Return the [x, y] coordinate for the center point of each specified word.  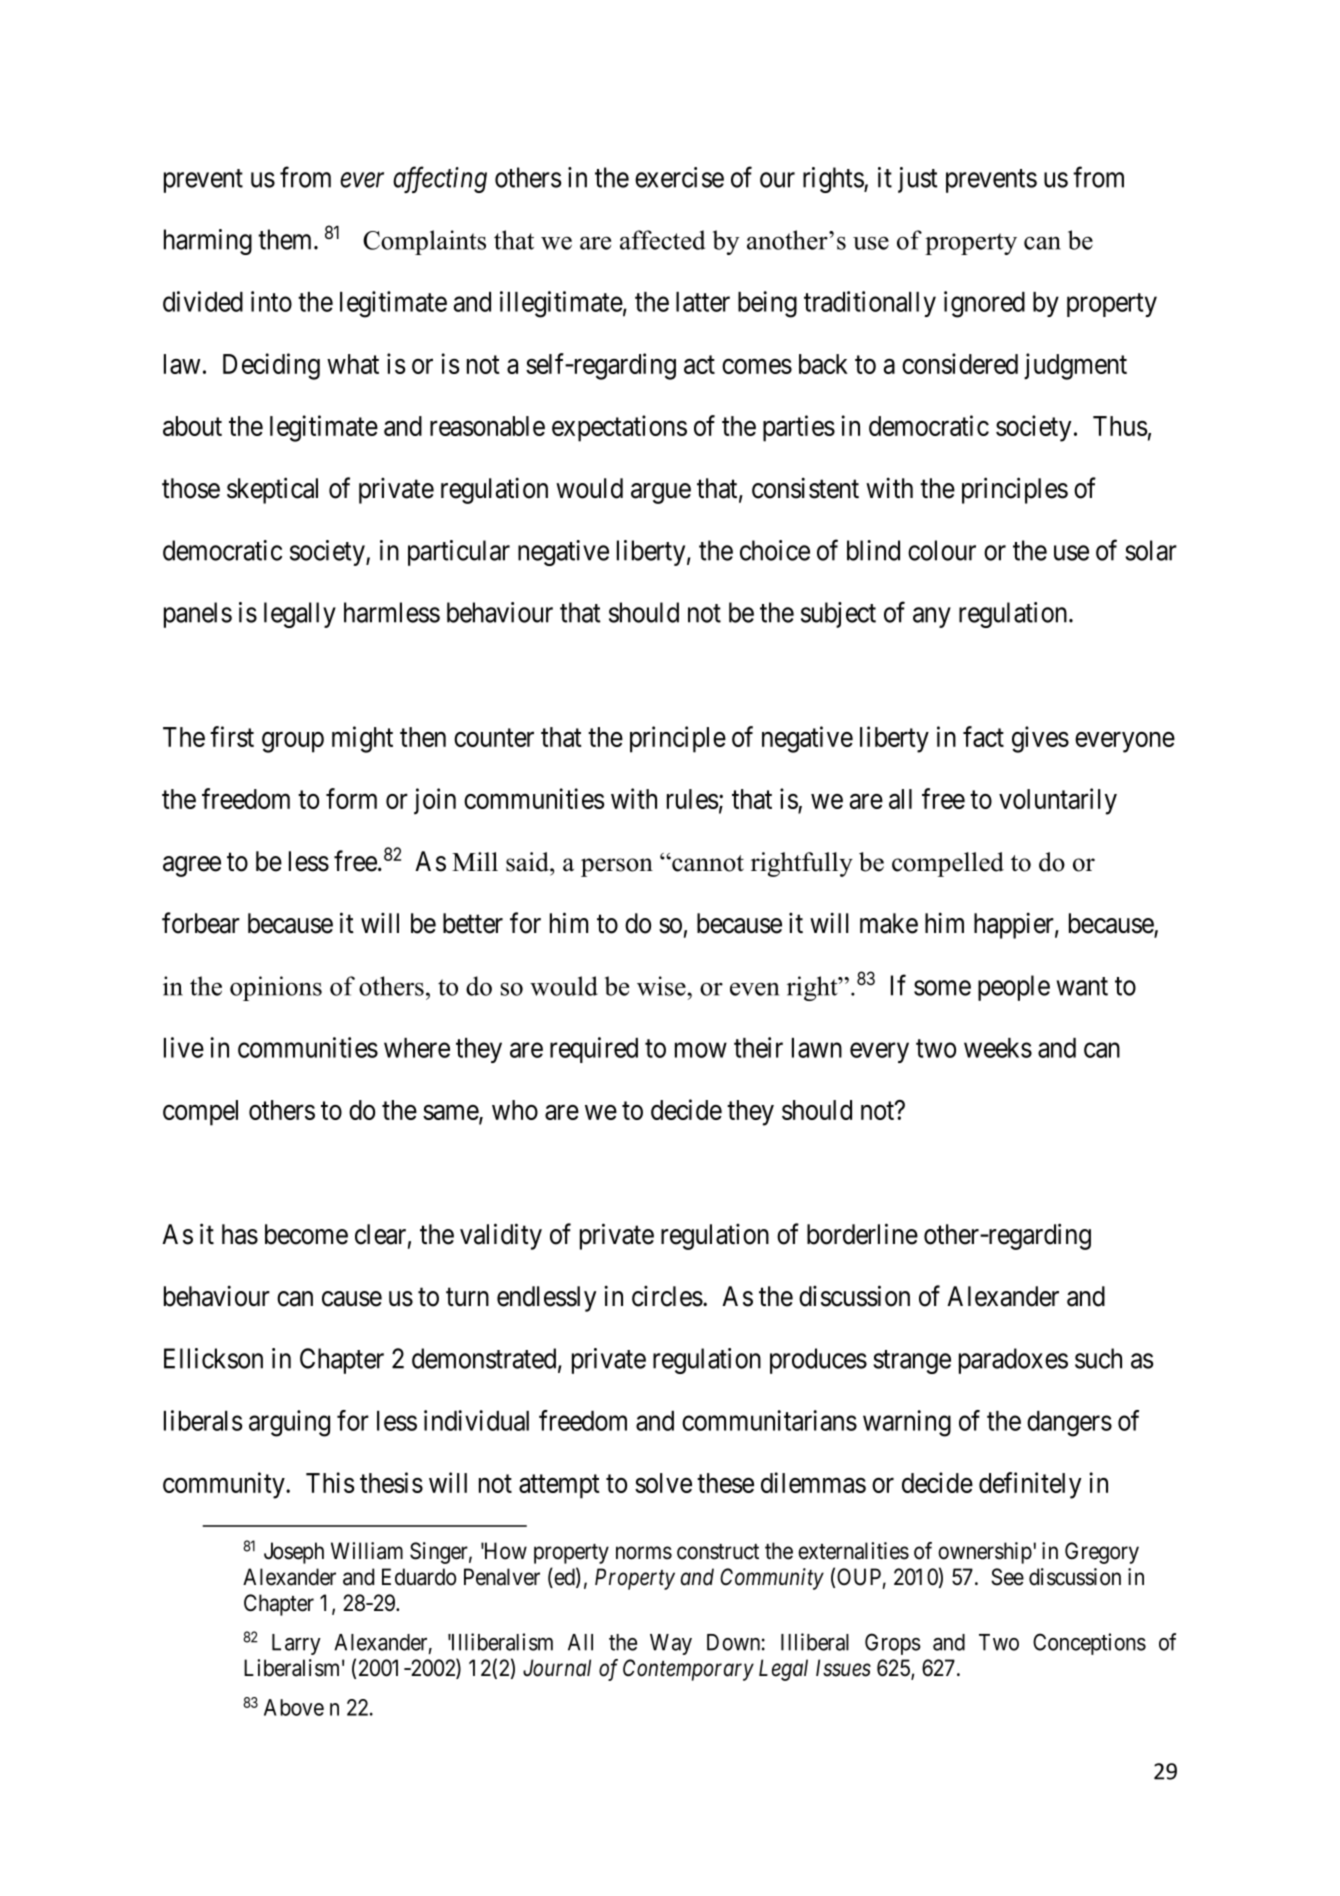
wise [662, 986]
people [1014, 988]
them [286, 239]
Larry [296, 1644]
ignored [984, 304]
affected [662, 240]
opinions [276, 988]
